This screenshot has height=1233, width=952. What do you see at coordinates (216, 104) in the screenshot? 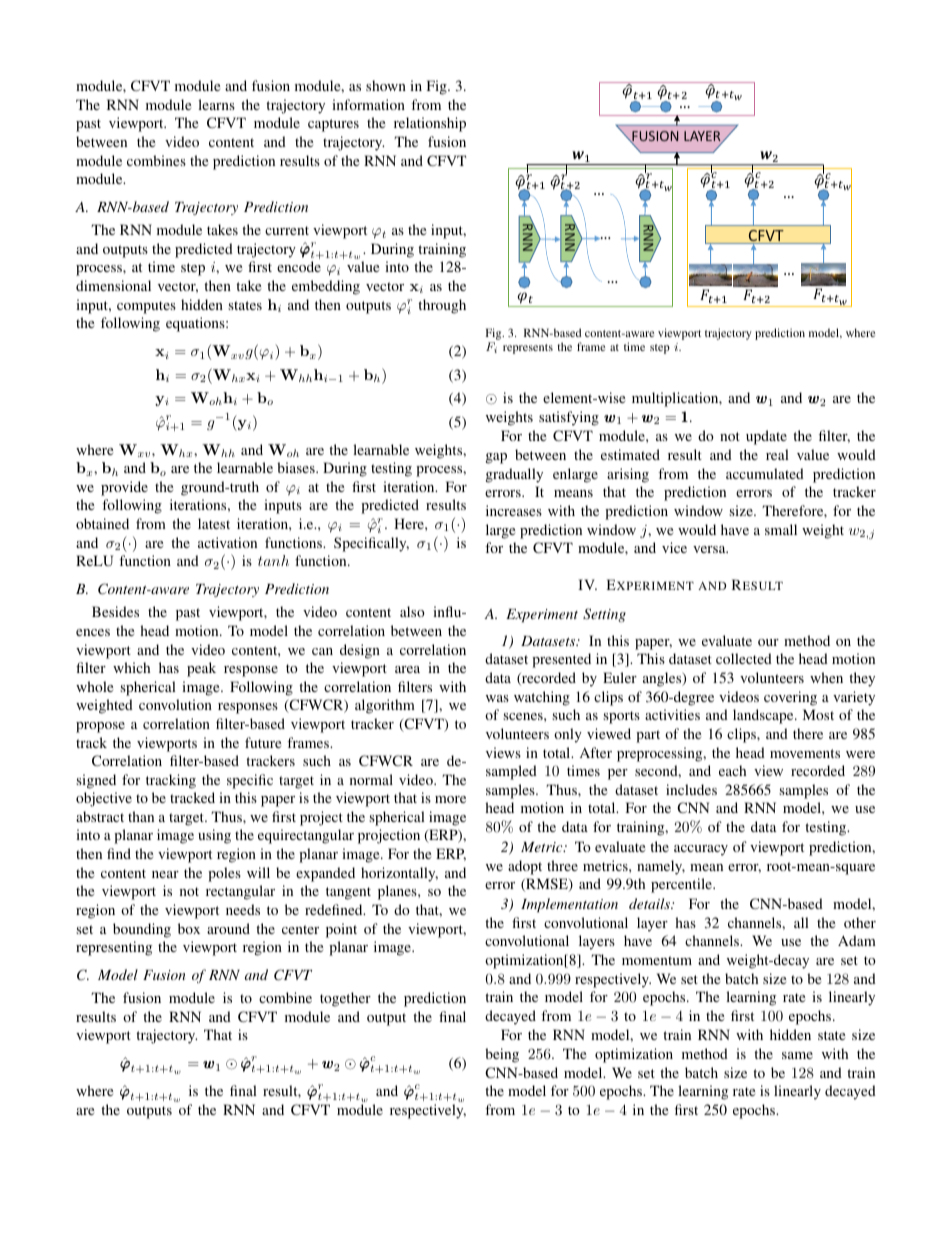
I see `learns` at bounding box center [216, 104].
